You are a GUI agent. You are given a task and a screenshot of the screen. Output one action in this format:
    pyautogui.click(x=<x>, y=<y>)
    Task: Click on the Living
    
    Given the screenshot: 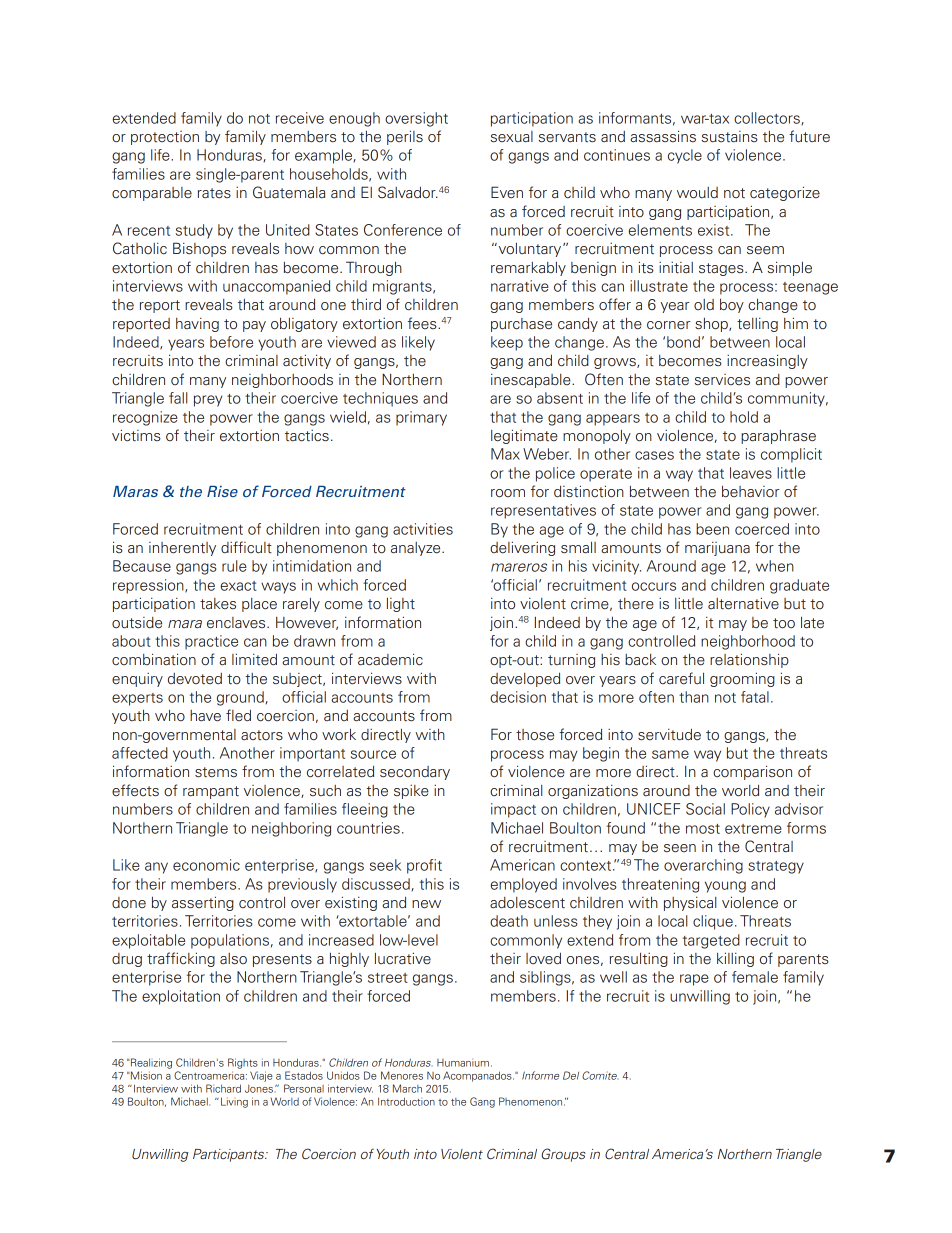 What is the action you would take?
    pyautogui.click(x=234, y=1102)
